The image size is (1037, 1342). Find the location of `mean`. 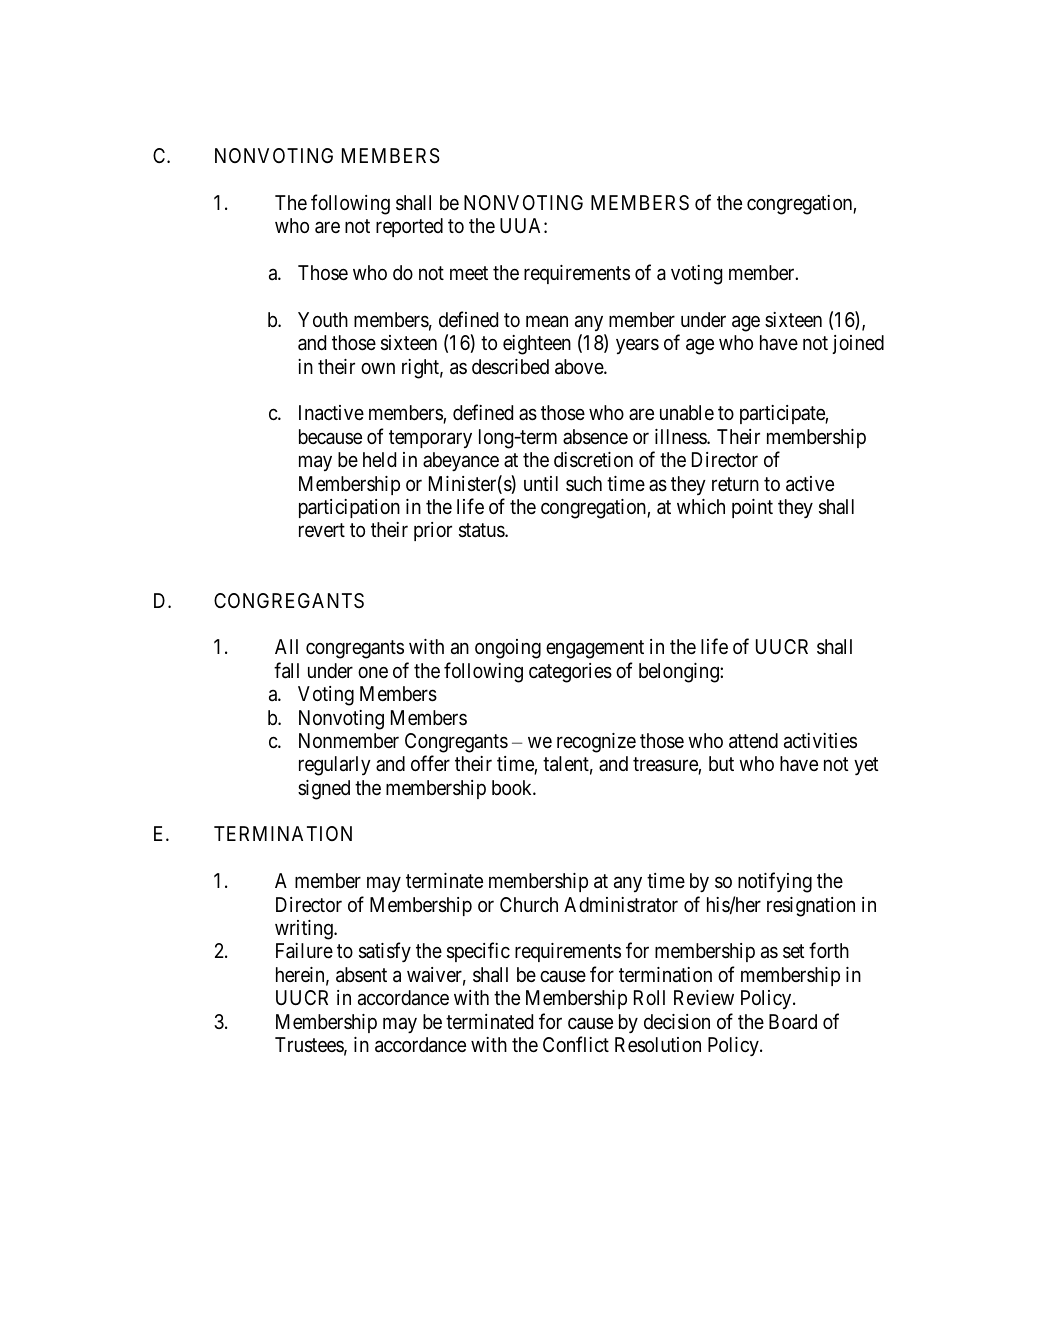

mean is located at coordinates (547, 321).
